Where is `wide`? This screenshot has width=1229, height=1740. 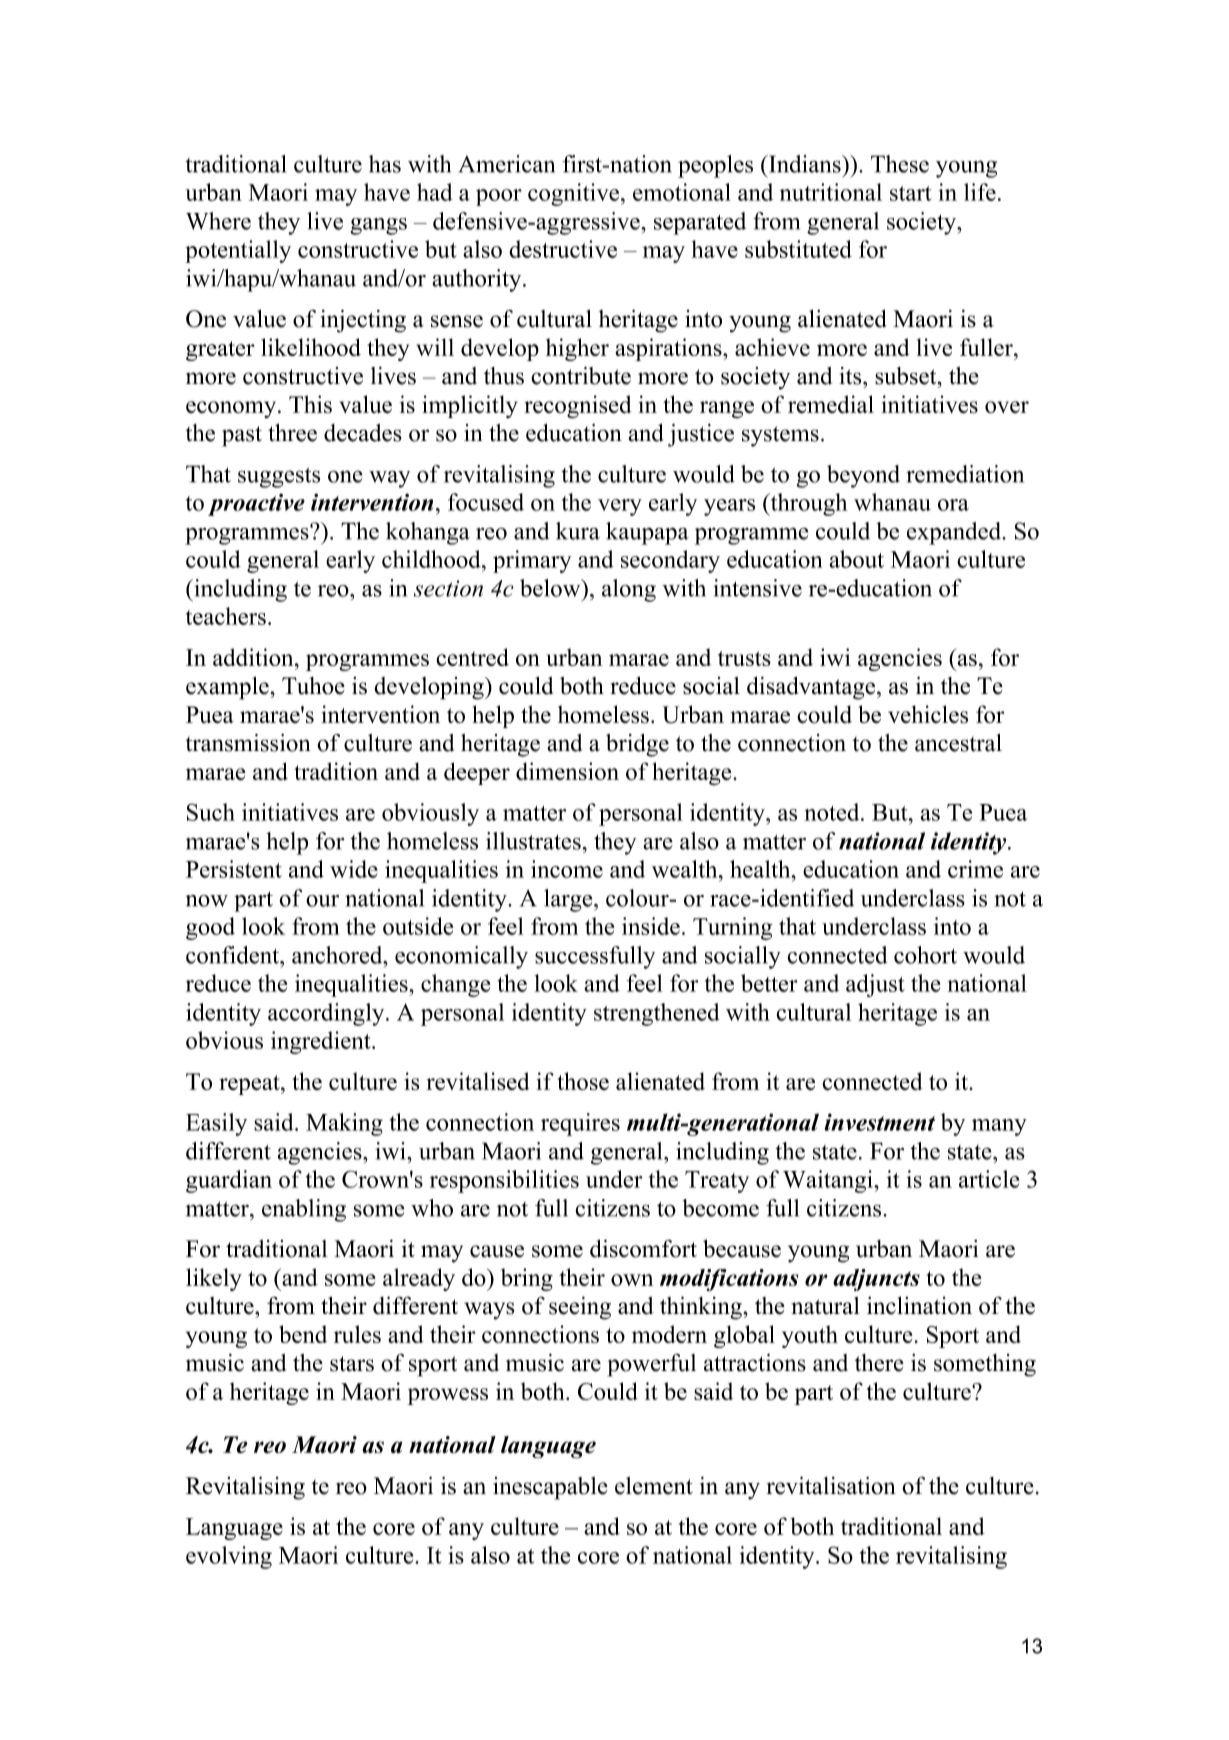
wide is located at coordinates (354, 869).
